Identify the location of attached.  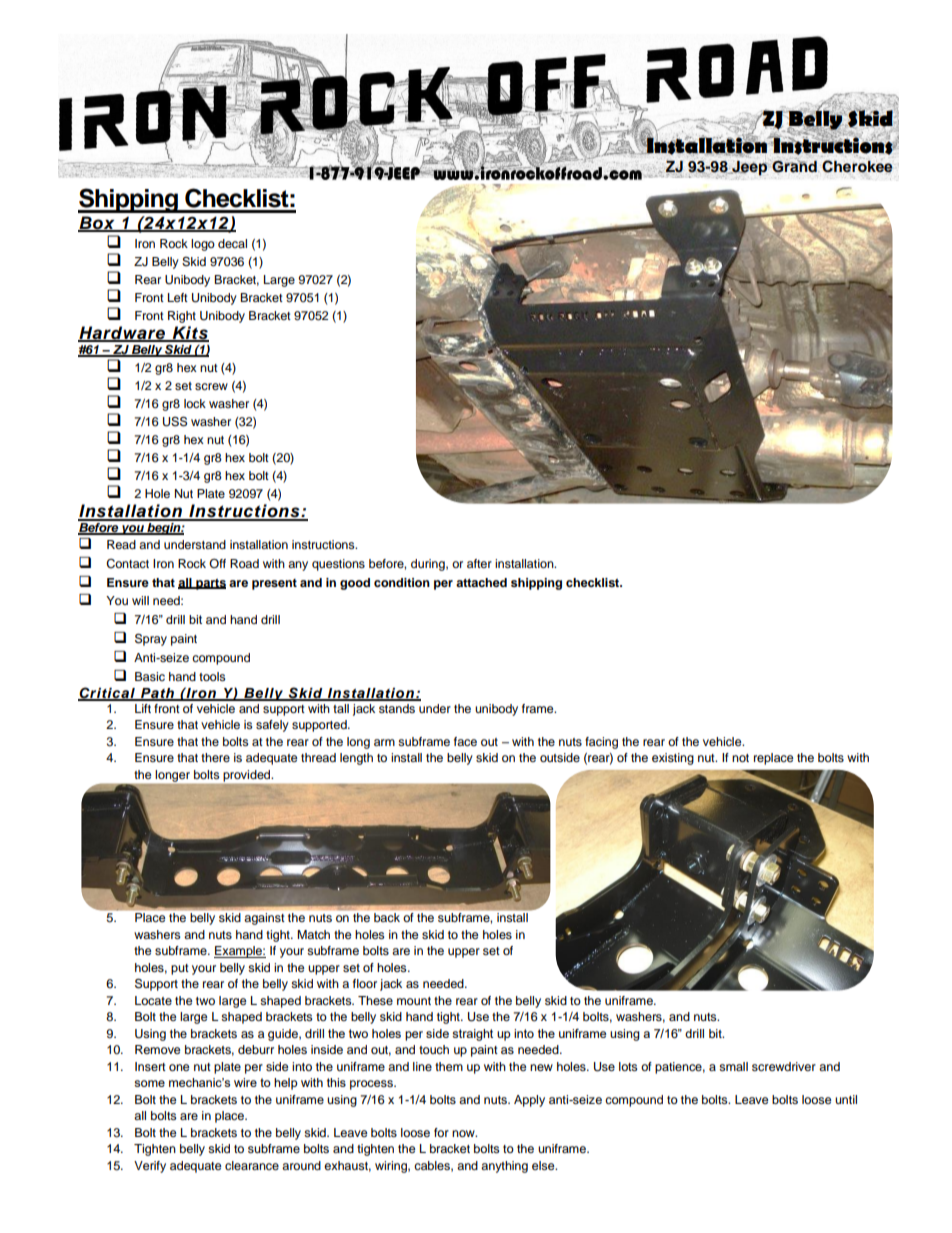
(481, 582).
